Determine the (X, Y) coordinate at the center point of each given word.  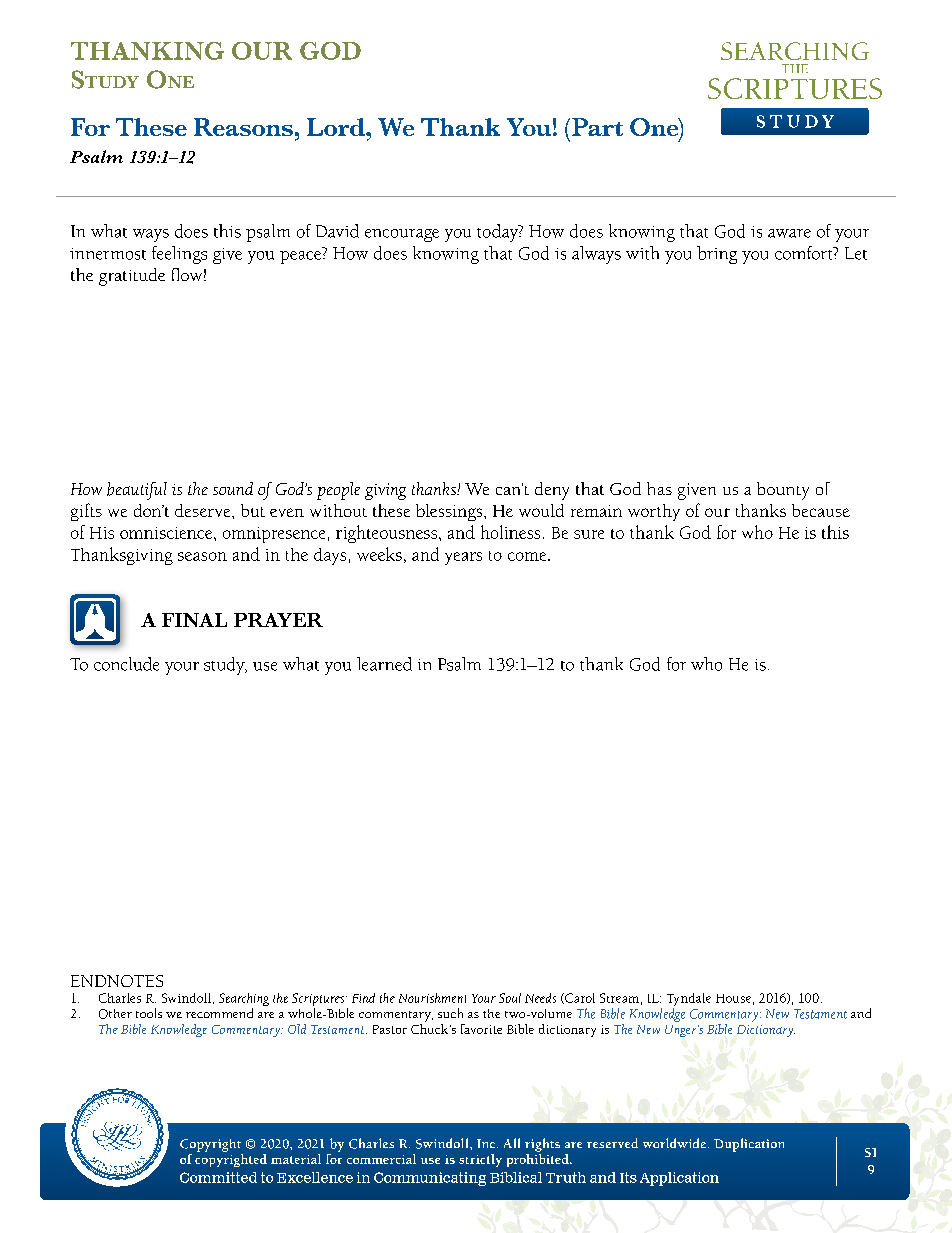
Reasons (243, 127)
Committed (218, 1177)
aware (789, 233)
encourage (402, 235)
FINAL (194, 620)
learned (384, 664)
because (821, 510)
